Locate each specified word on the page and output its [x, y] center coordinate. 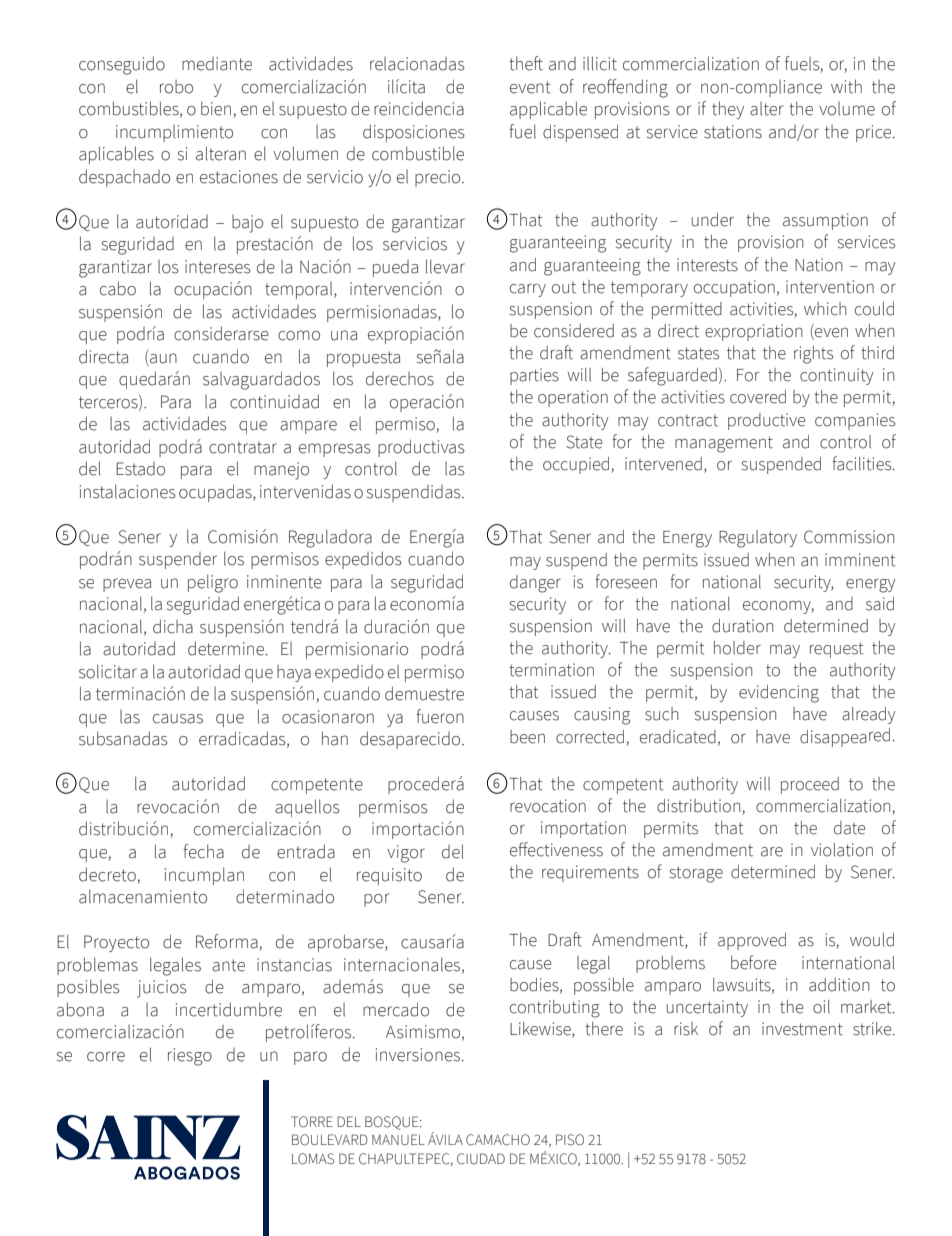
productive [766, 421]
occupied [577, 465]
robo [176, 87]
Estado [140, 469]
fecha [203, 851]
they [728, 110]
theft [526, 63]
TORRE [312, 1122]
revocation [548, 806]
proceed [810, 785]
